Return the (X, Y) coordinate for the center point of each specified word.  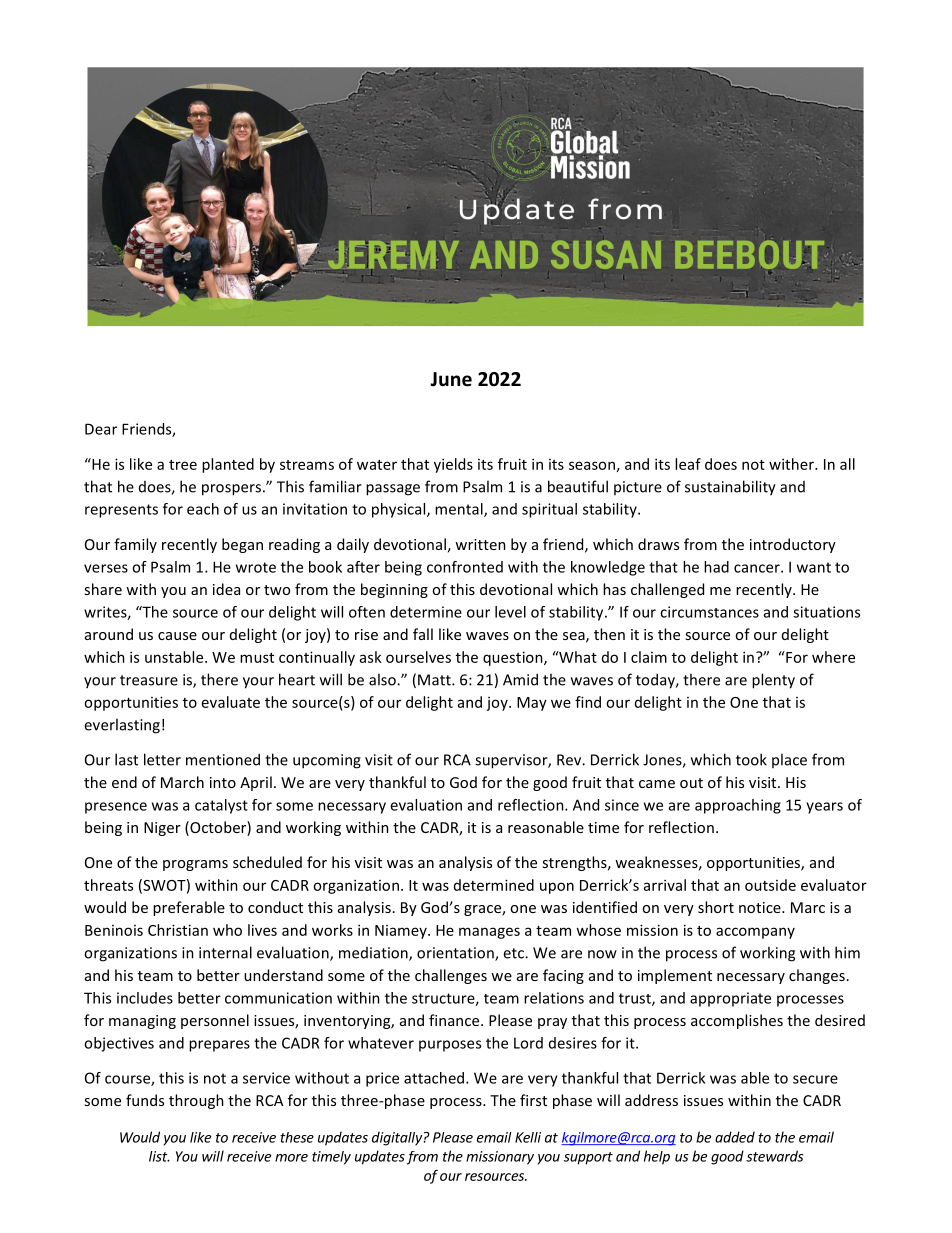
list (159, 1156)
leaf (688, 464)
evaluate (231, 702)
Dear (101, 429)
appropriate (730, 999)
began (242, 545)
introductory (793, 545)
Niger (162, 829)
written (480, 544)
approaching (738, 806)
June (451, 379)
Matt (435, 680)
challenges (451, 976)
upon (557, 888)
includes (145, 998)
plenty (773, 681)
